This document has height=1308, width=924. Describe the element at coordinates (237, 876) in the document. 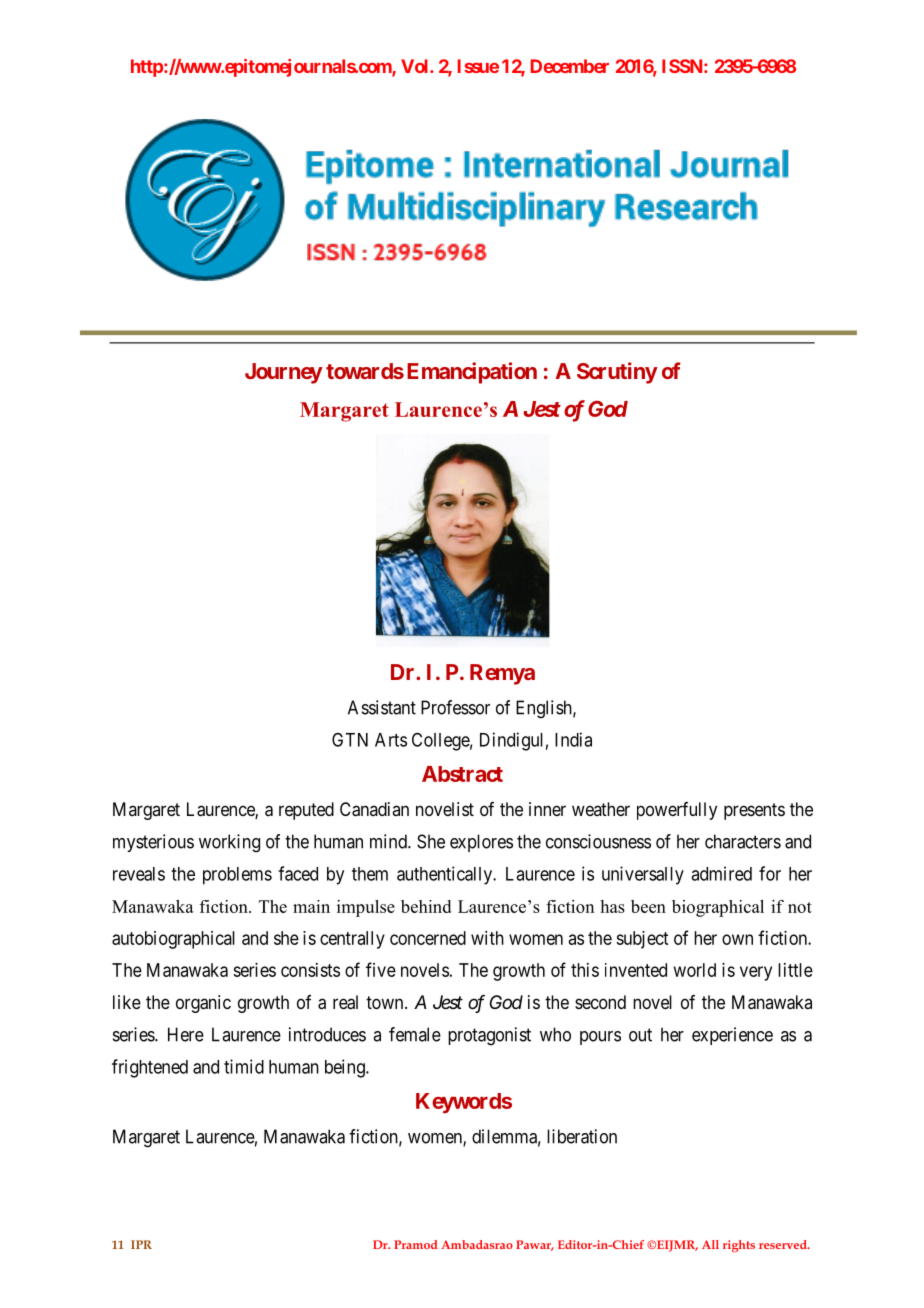

I see `problems` at that location.
